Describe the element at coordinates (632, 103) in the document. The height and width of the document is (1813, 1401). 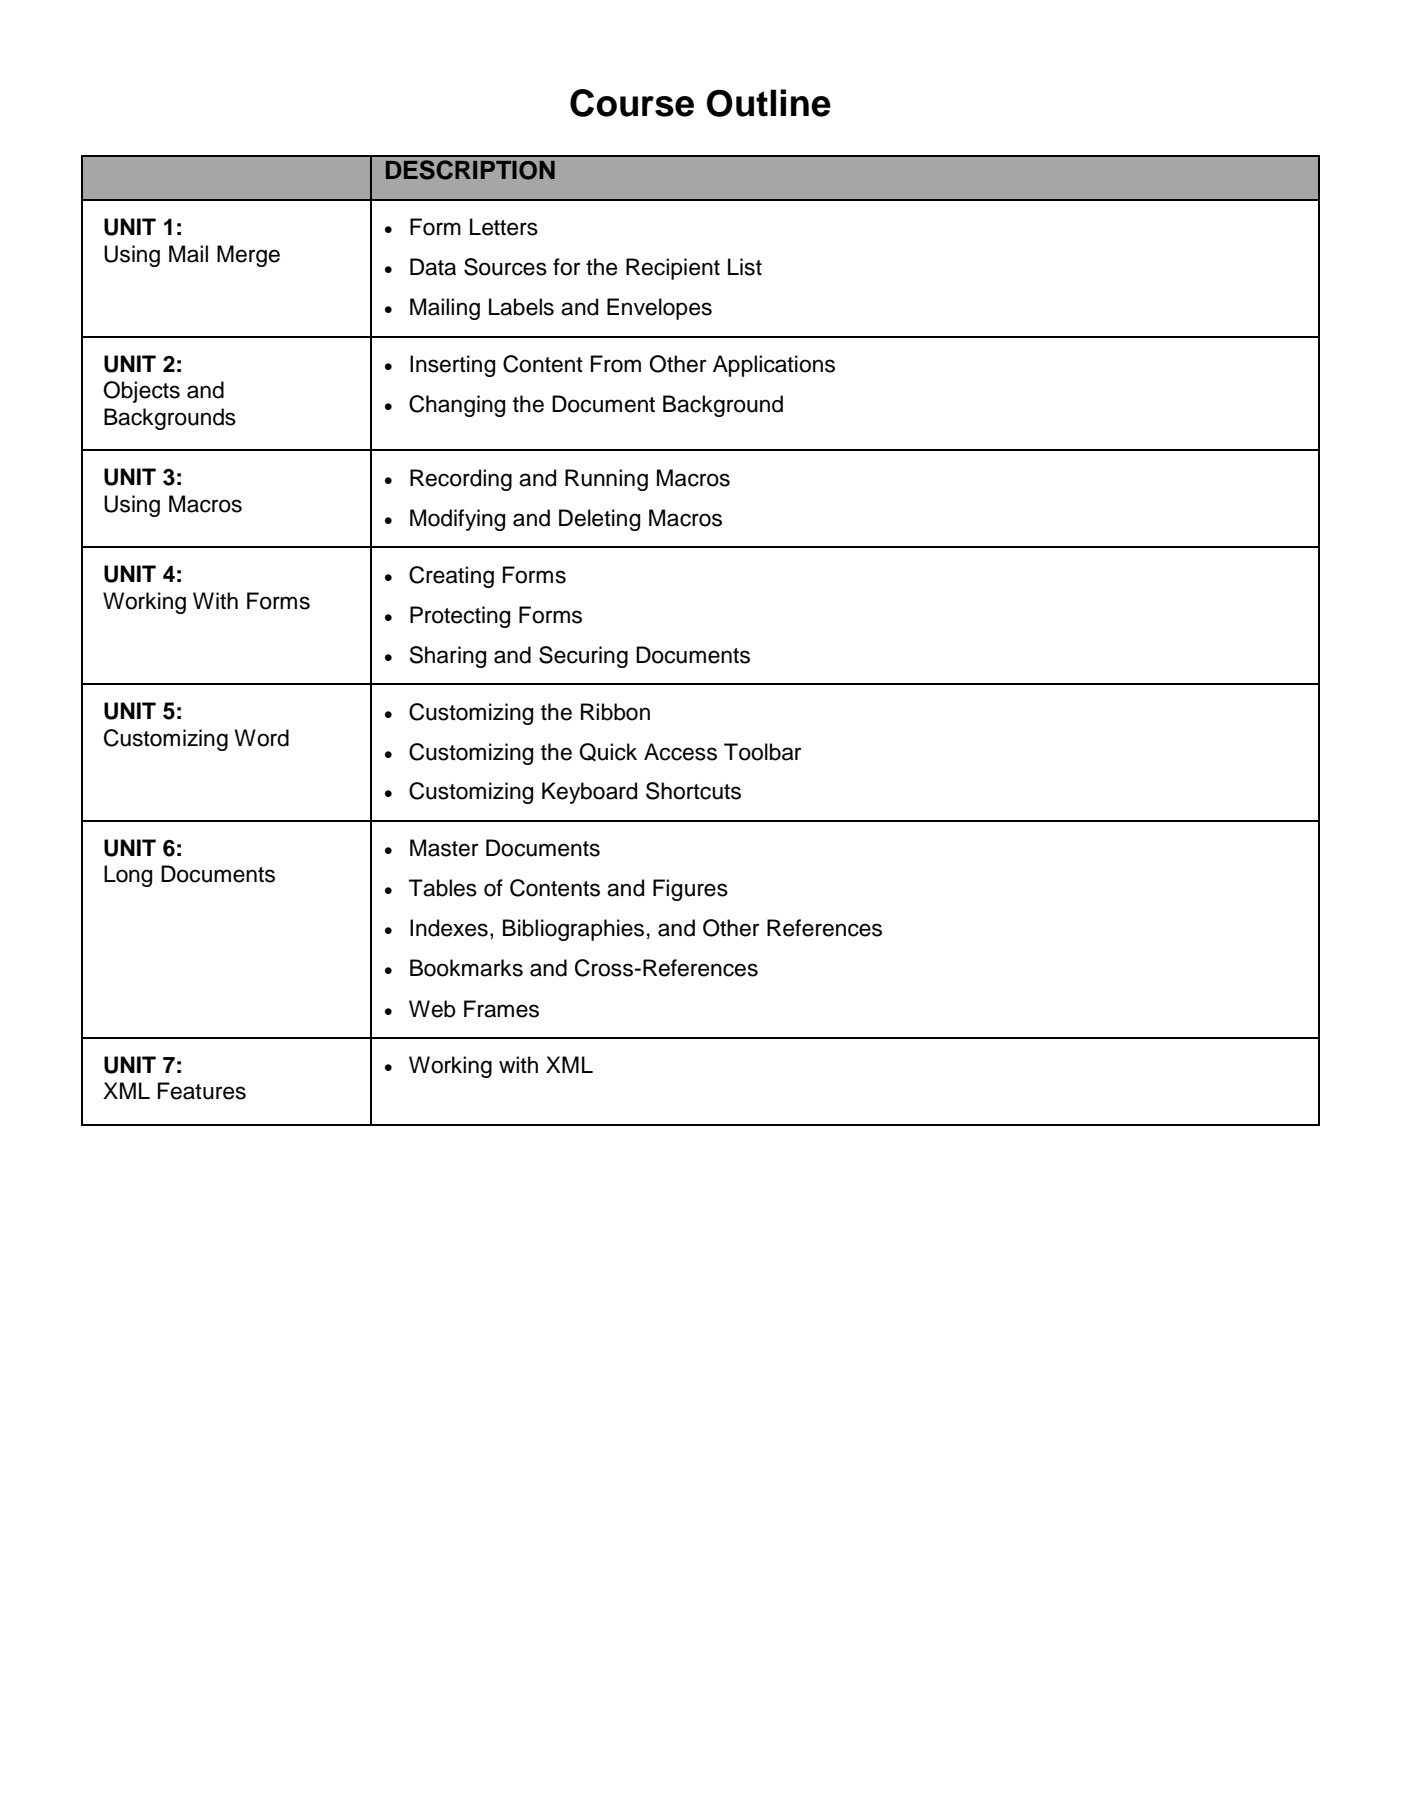
I see `Course` at that location.
